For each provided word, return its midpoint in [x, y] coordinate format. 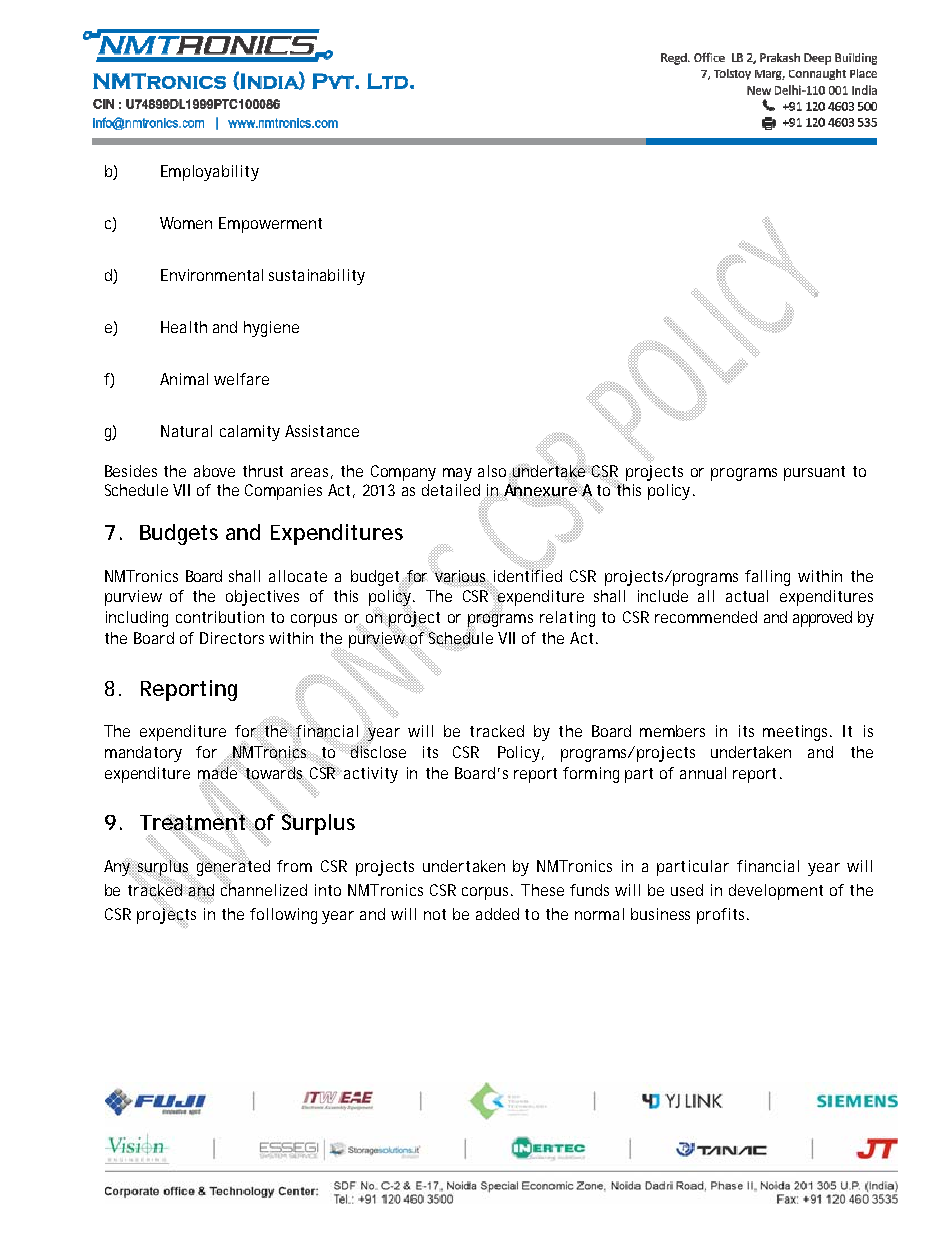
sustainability [317, 277]
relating [567, 619]
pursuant [814, 473]
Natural [186, 431]
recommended [706, 617]
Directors [232, 638]
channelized [264, 889]
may [457, 474]
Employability [210, 173]
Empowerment [270, 225]
